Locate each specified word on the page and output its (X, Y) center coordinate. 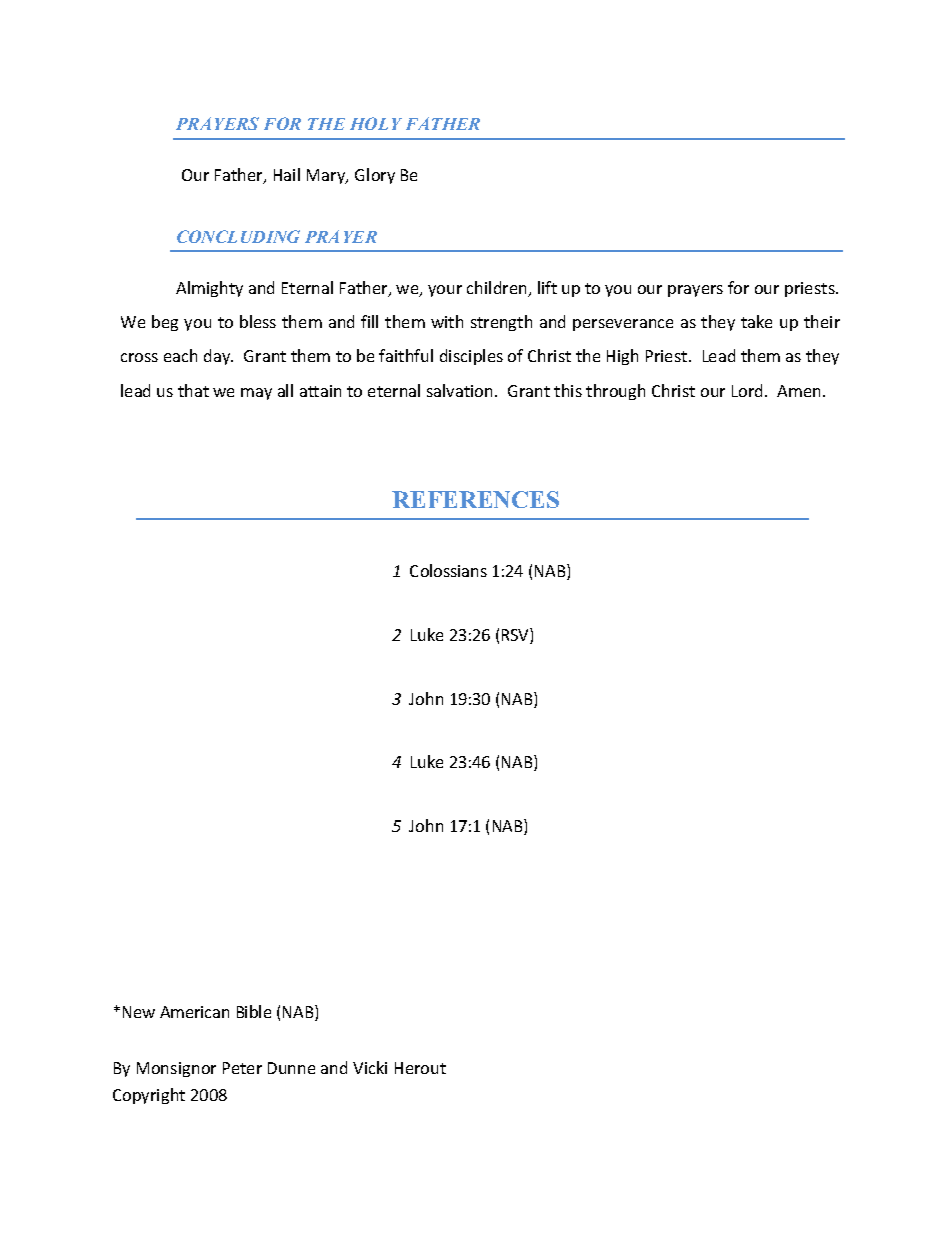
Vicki (370, 1067)
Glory (375, 176)
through (615, 392)
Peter (242, 1068)
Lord (747, 390)
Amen (798, 391)
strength (501, 323)
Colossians (448, 570)
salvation (461, 390)
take (756, 321)
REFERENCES (475, 499)
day (218, 357)
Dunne (291, 1068)
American (194, 1012)
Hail (287, 174)
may (256, 394)
